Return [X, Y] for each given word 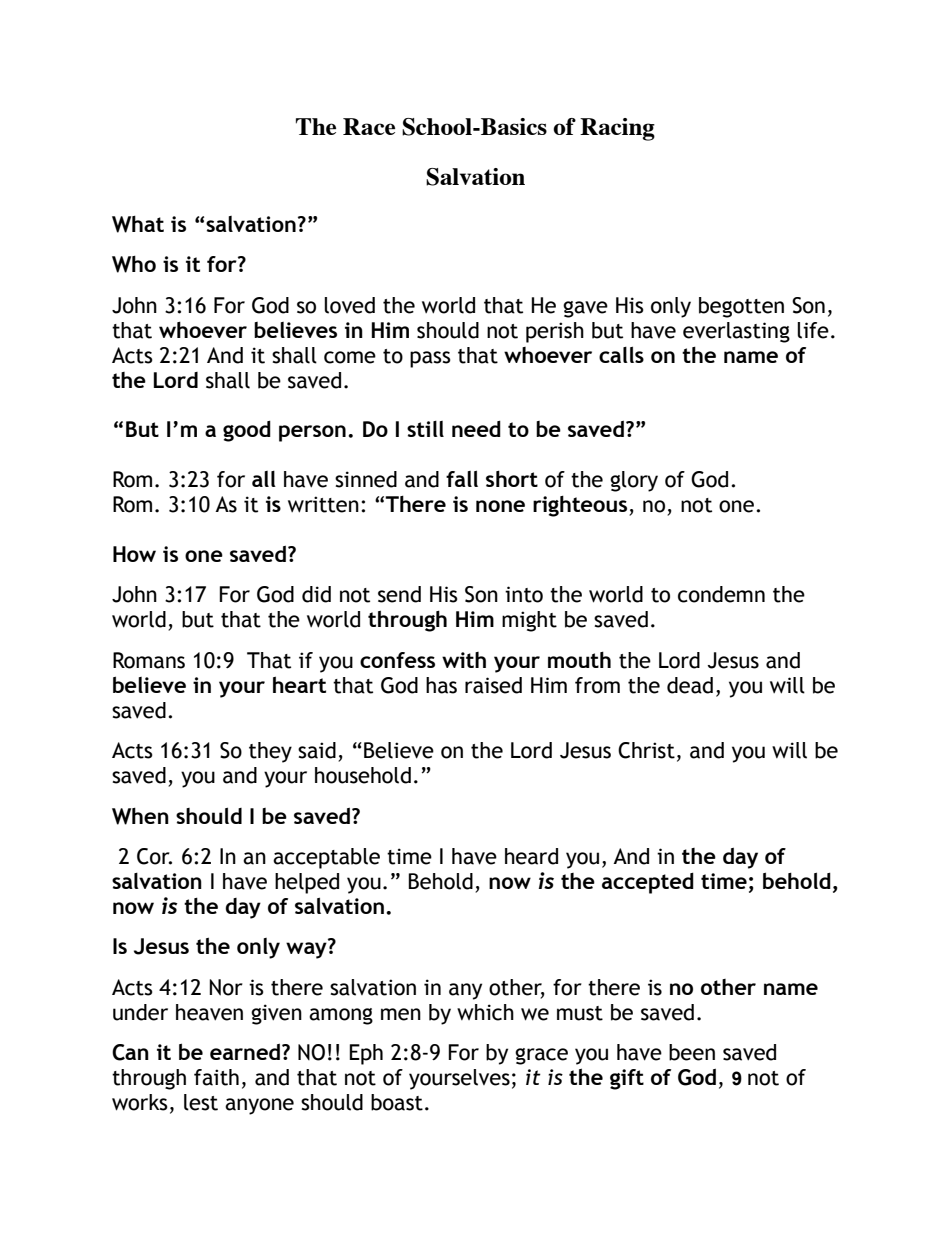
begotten [741, 307]
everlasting [736, 332]
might [529, 621]
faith [216, 1077]
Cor [154, 856]
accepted [648, 883]
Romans [149, 660]
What [138, 224]
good [247, 431]
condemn [721, 594]
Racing [617, 129]
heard [531, 856]
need [476, 429]
